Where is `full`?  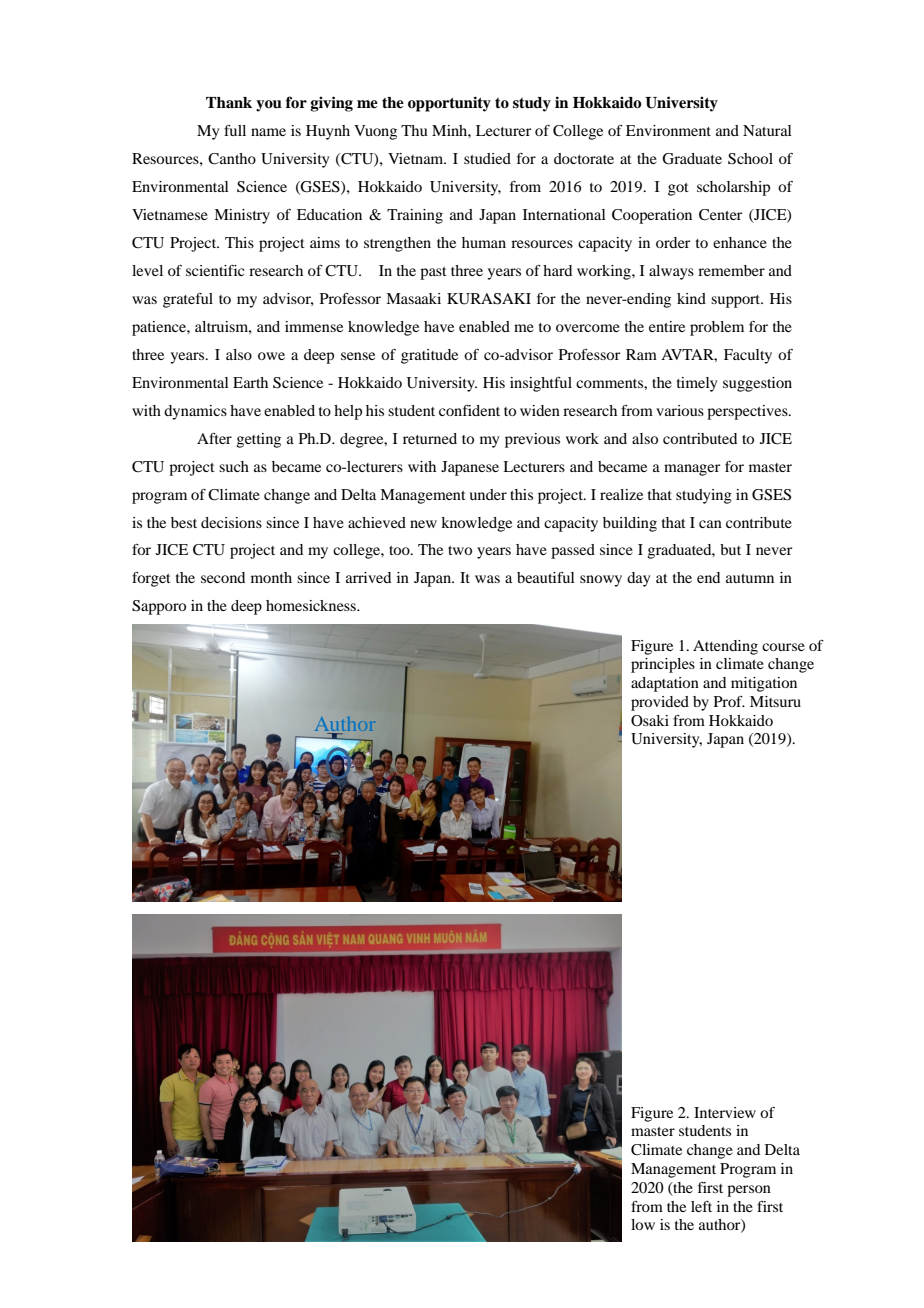 full is located at coordinates (235, 130).
